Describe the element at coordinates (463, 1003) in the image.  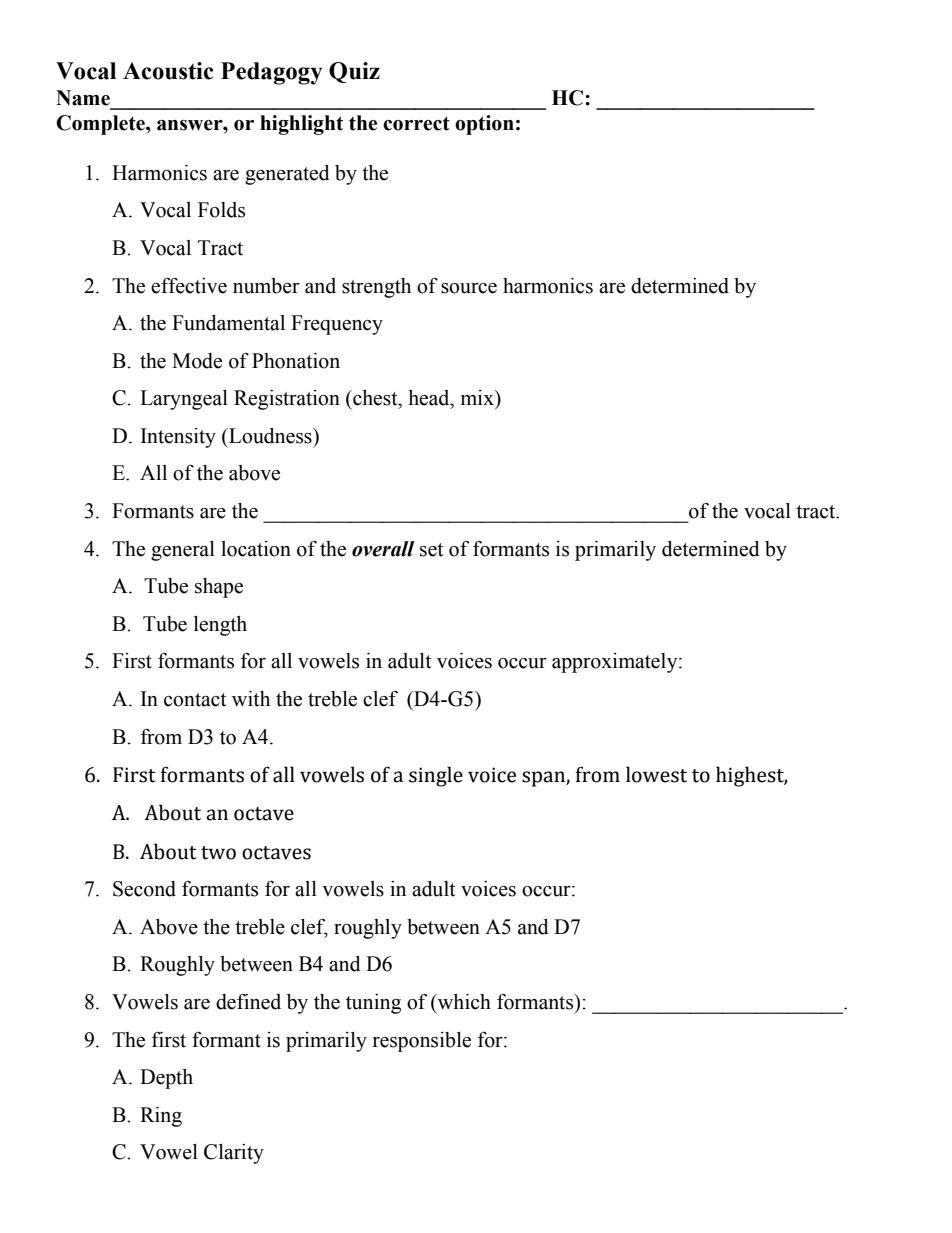
I see `which` at that location.
